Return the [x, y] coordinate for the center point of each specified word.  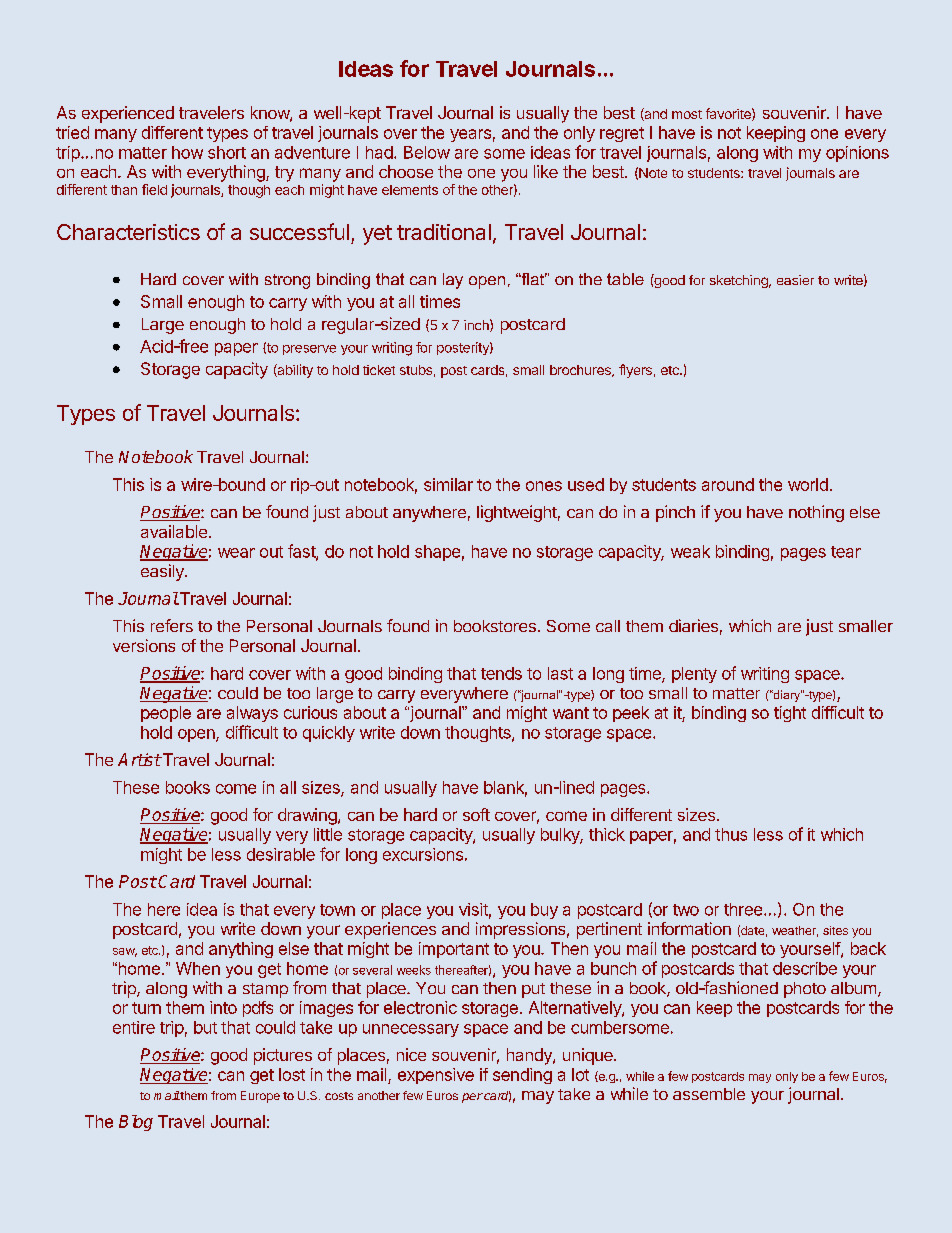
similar [448, 484]
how [187, 152]
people [166, 714]
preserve [309, 350]
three [744, 909]
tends [501, 673]
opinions [857, 154]
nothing [816, 513]
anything [241, 950]
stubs [416, 370]
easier [795, 280]
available [174, 531]
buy [544, 911]
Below [427, 152]
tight [790, 714]
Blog [136, 1123]
